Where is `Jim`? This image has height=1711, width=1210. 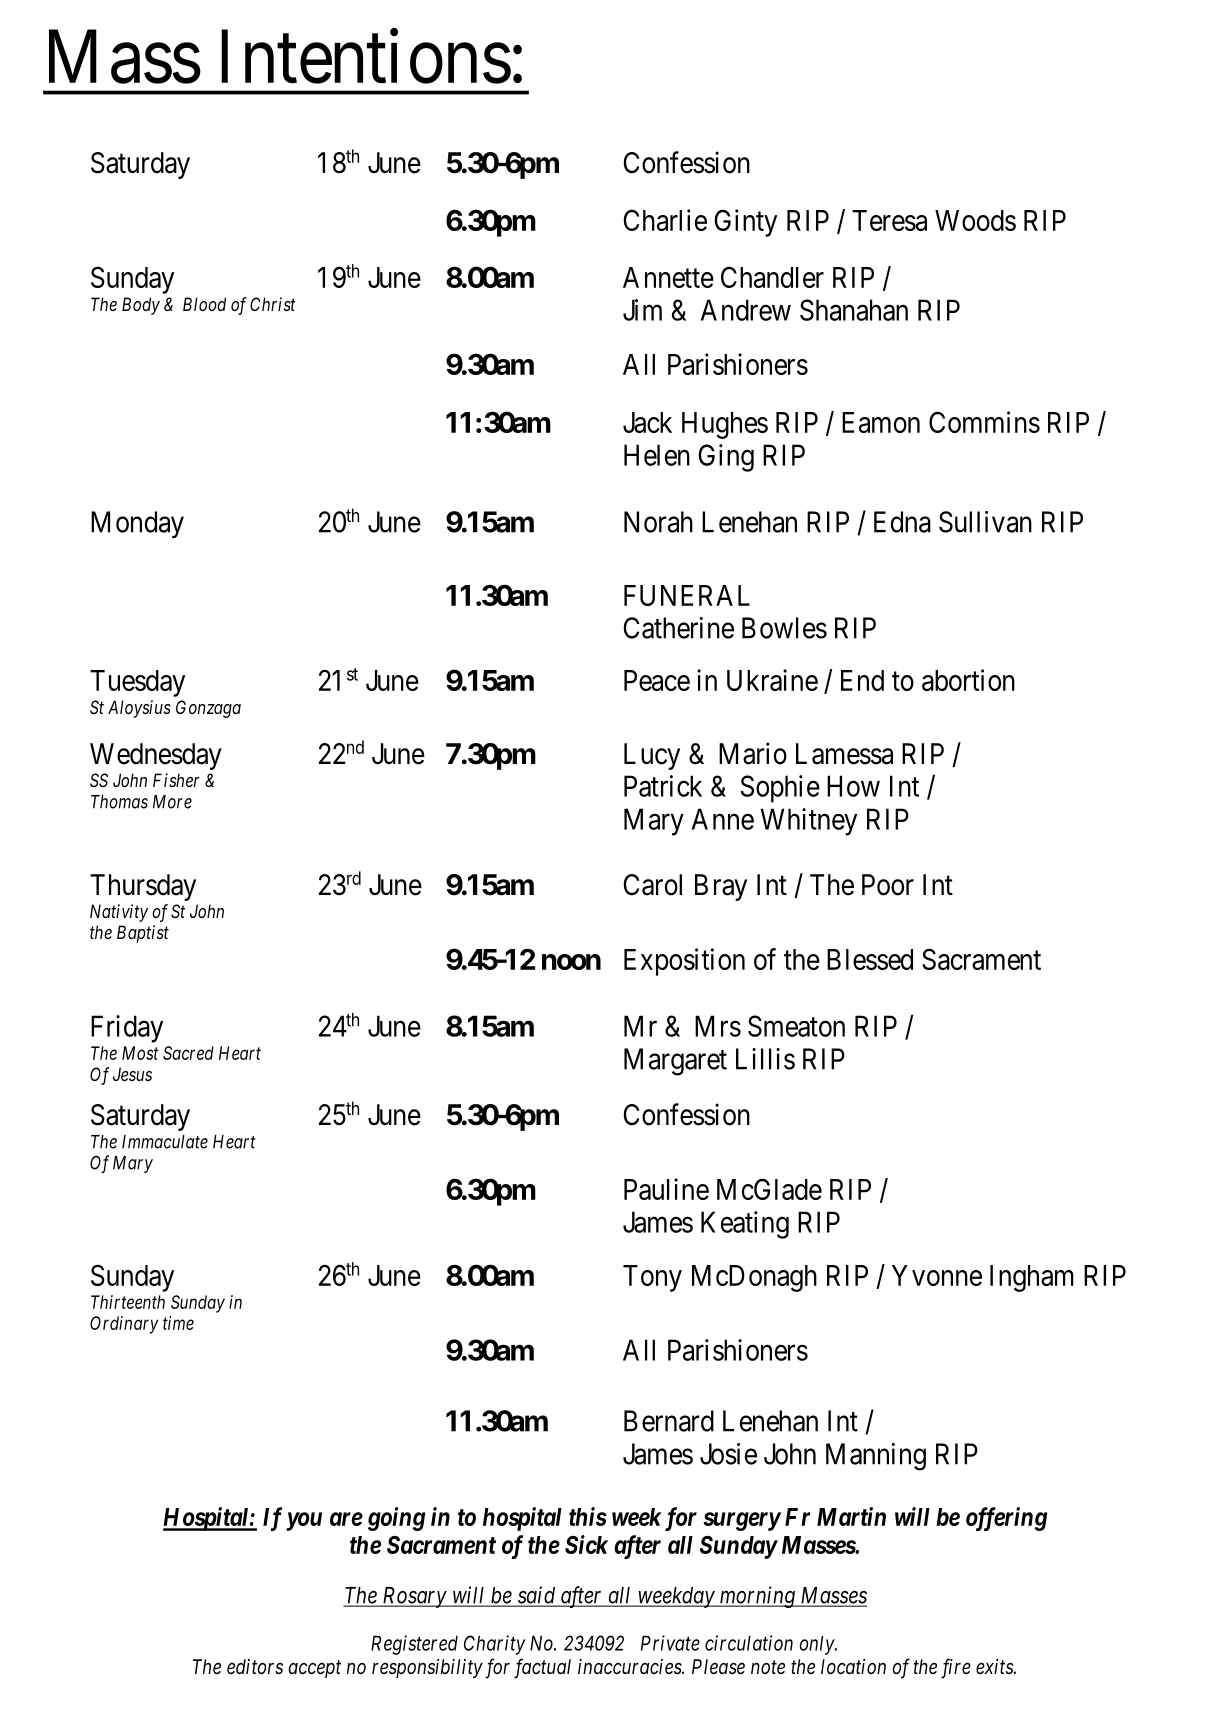
Jim is located at coordinates (642, 310).
